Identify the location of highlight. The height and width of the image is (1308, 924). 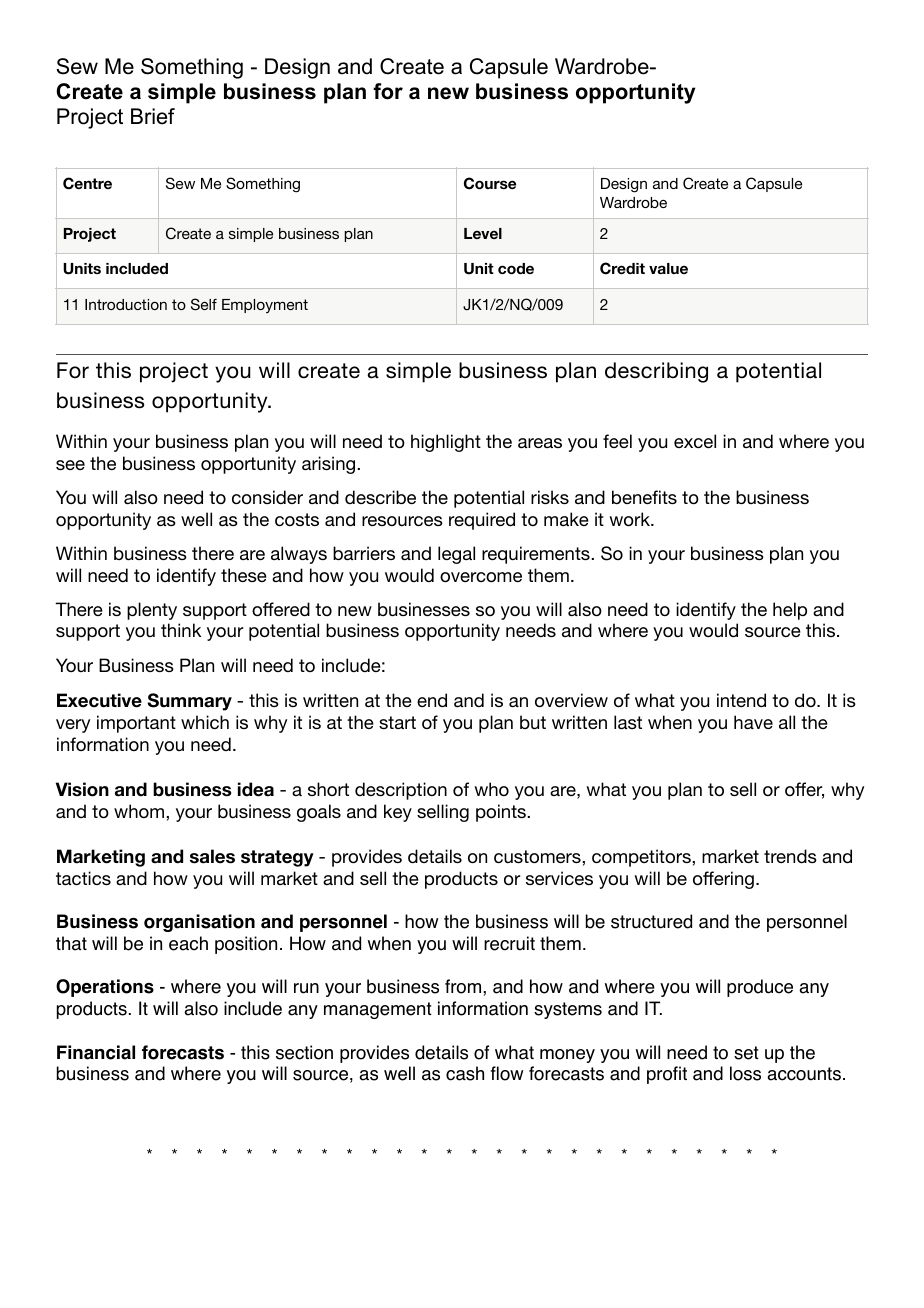
(446, 443).
